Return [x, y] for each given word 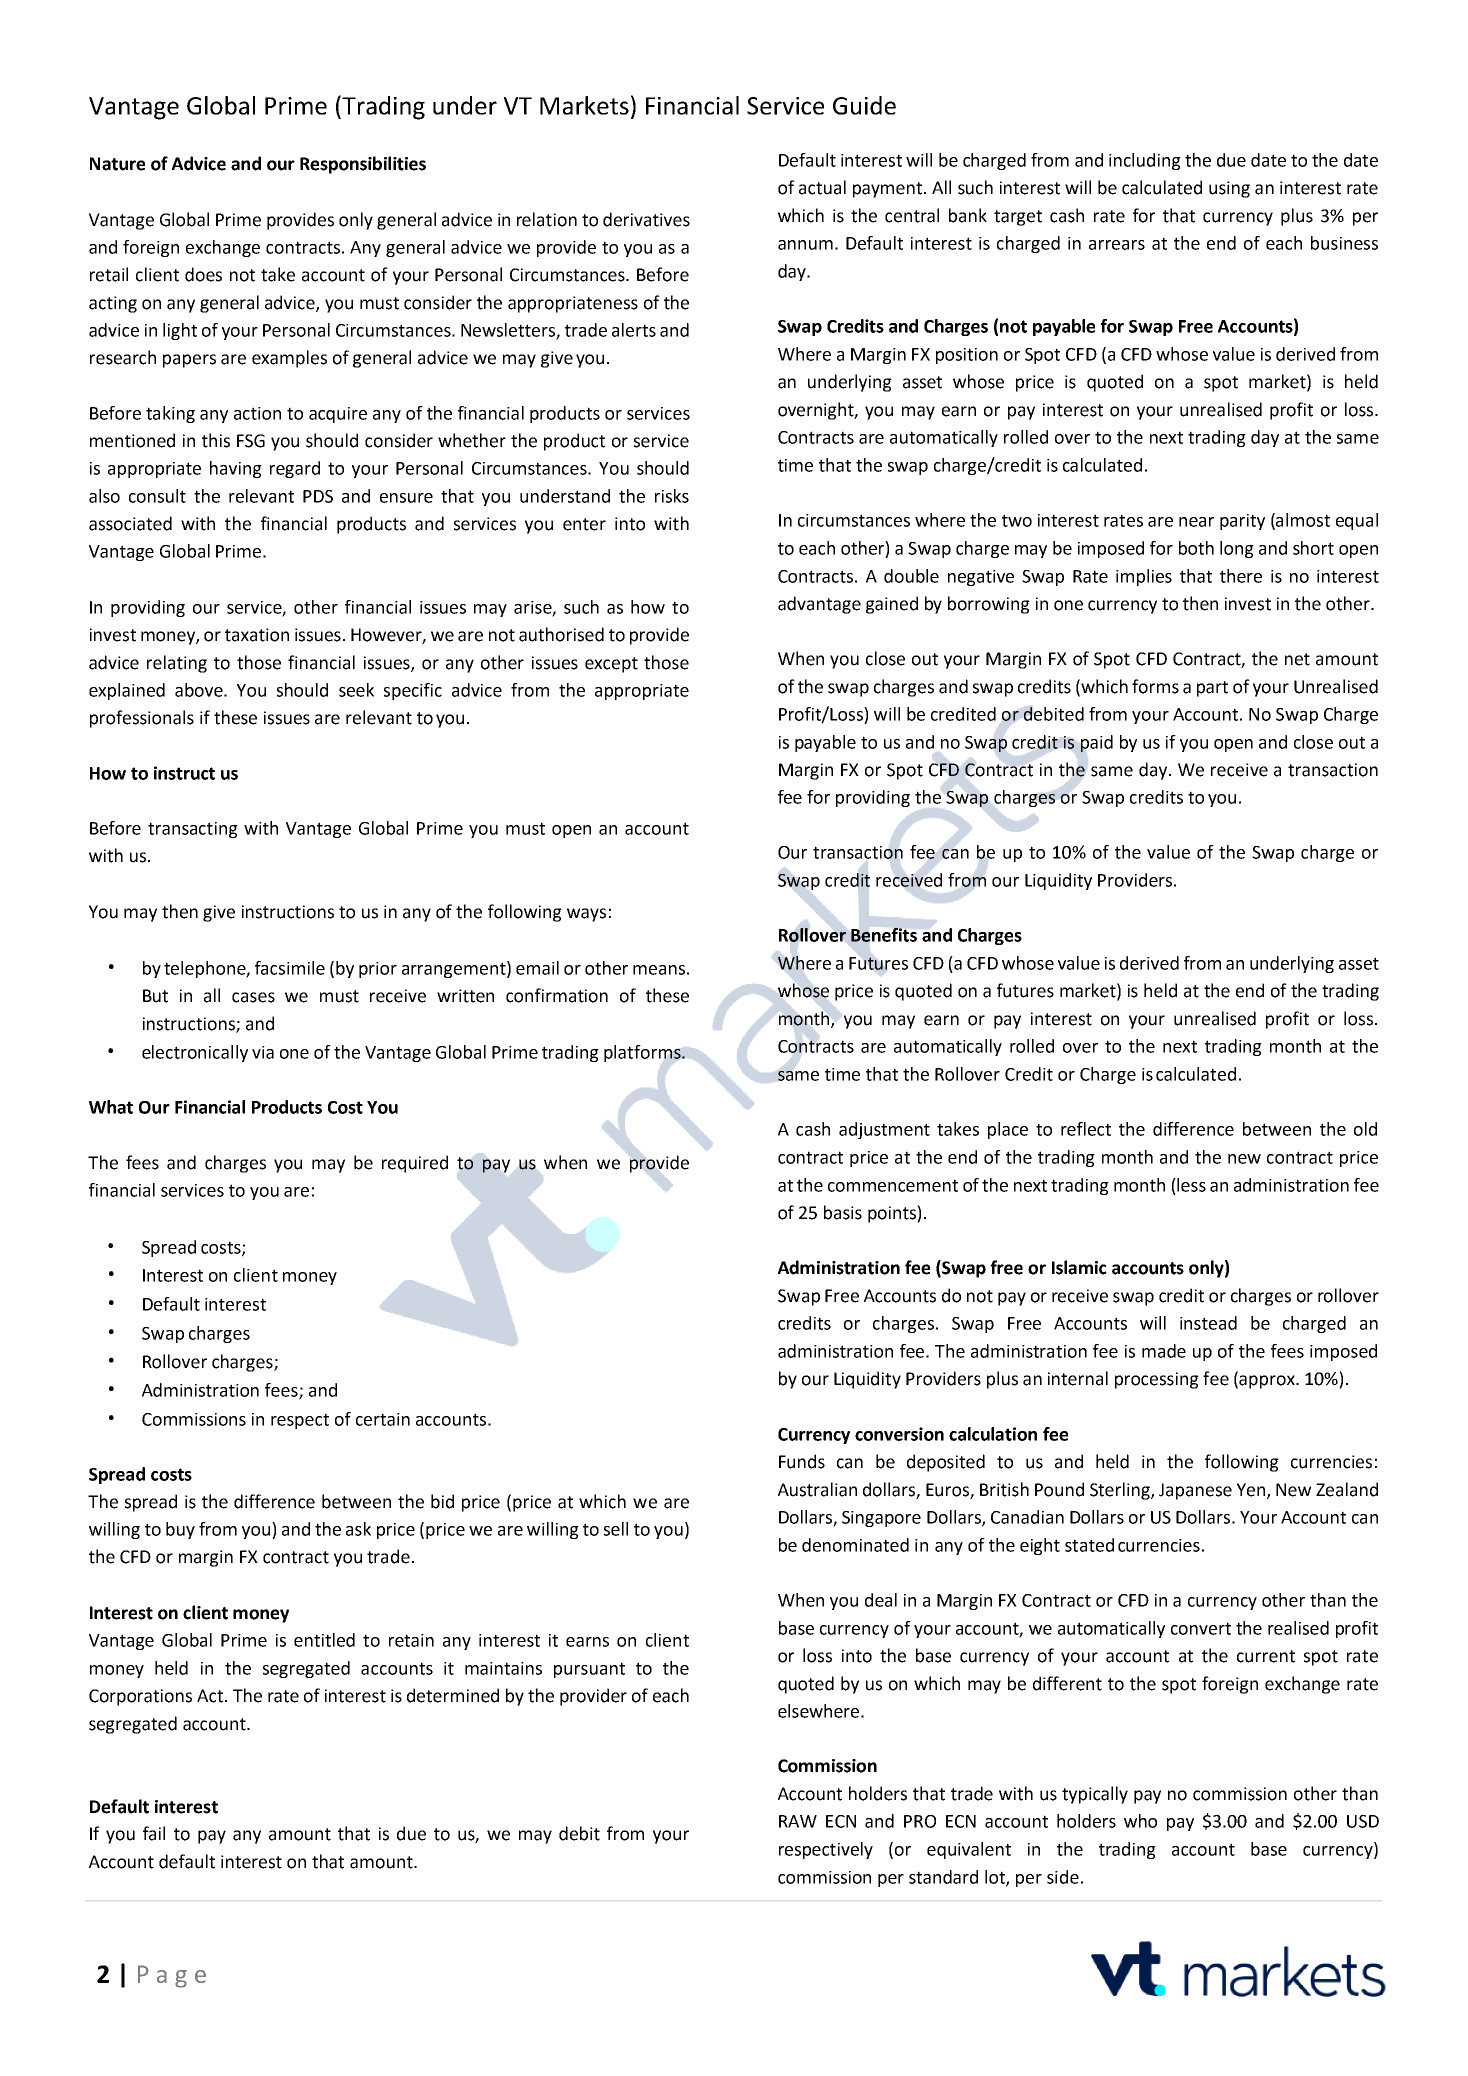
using [1229, 189]
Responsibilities [363, 165]
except [611, 665]
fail [154, 1833]
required [415, 1164]
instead [1208, 1323]
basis [843, 1212]
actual [822, 187]
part [1212, 689]
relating [177, 664]
